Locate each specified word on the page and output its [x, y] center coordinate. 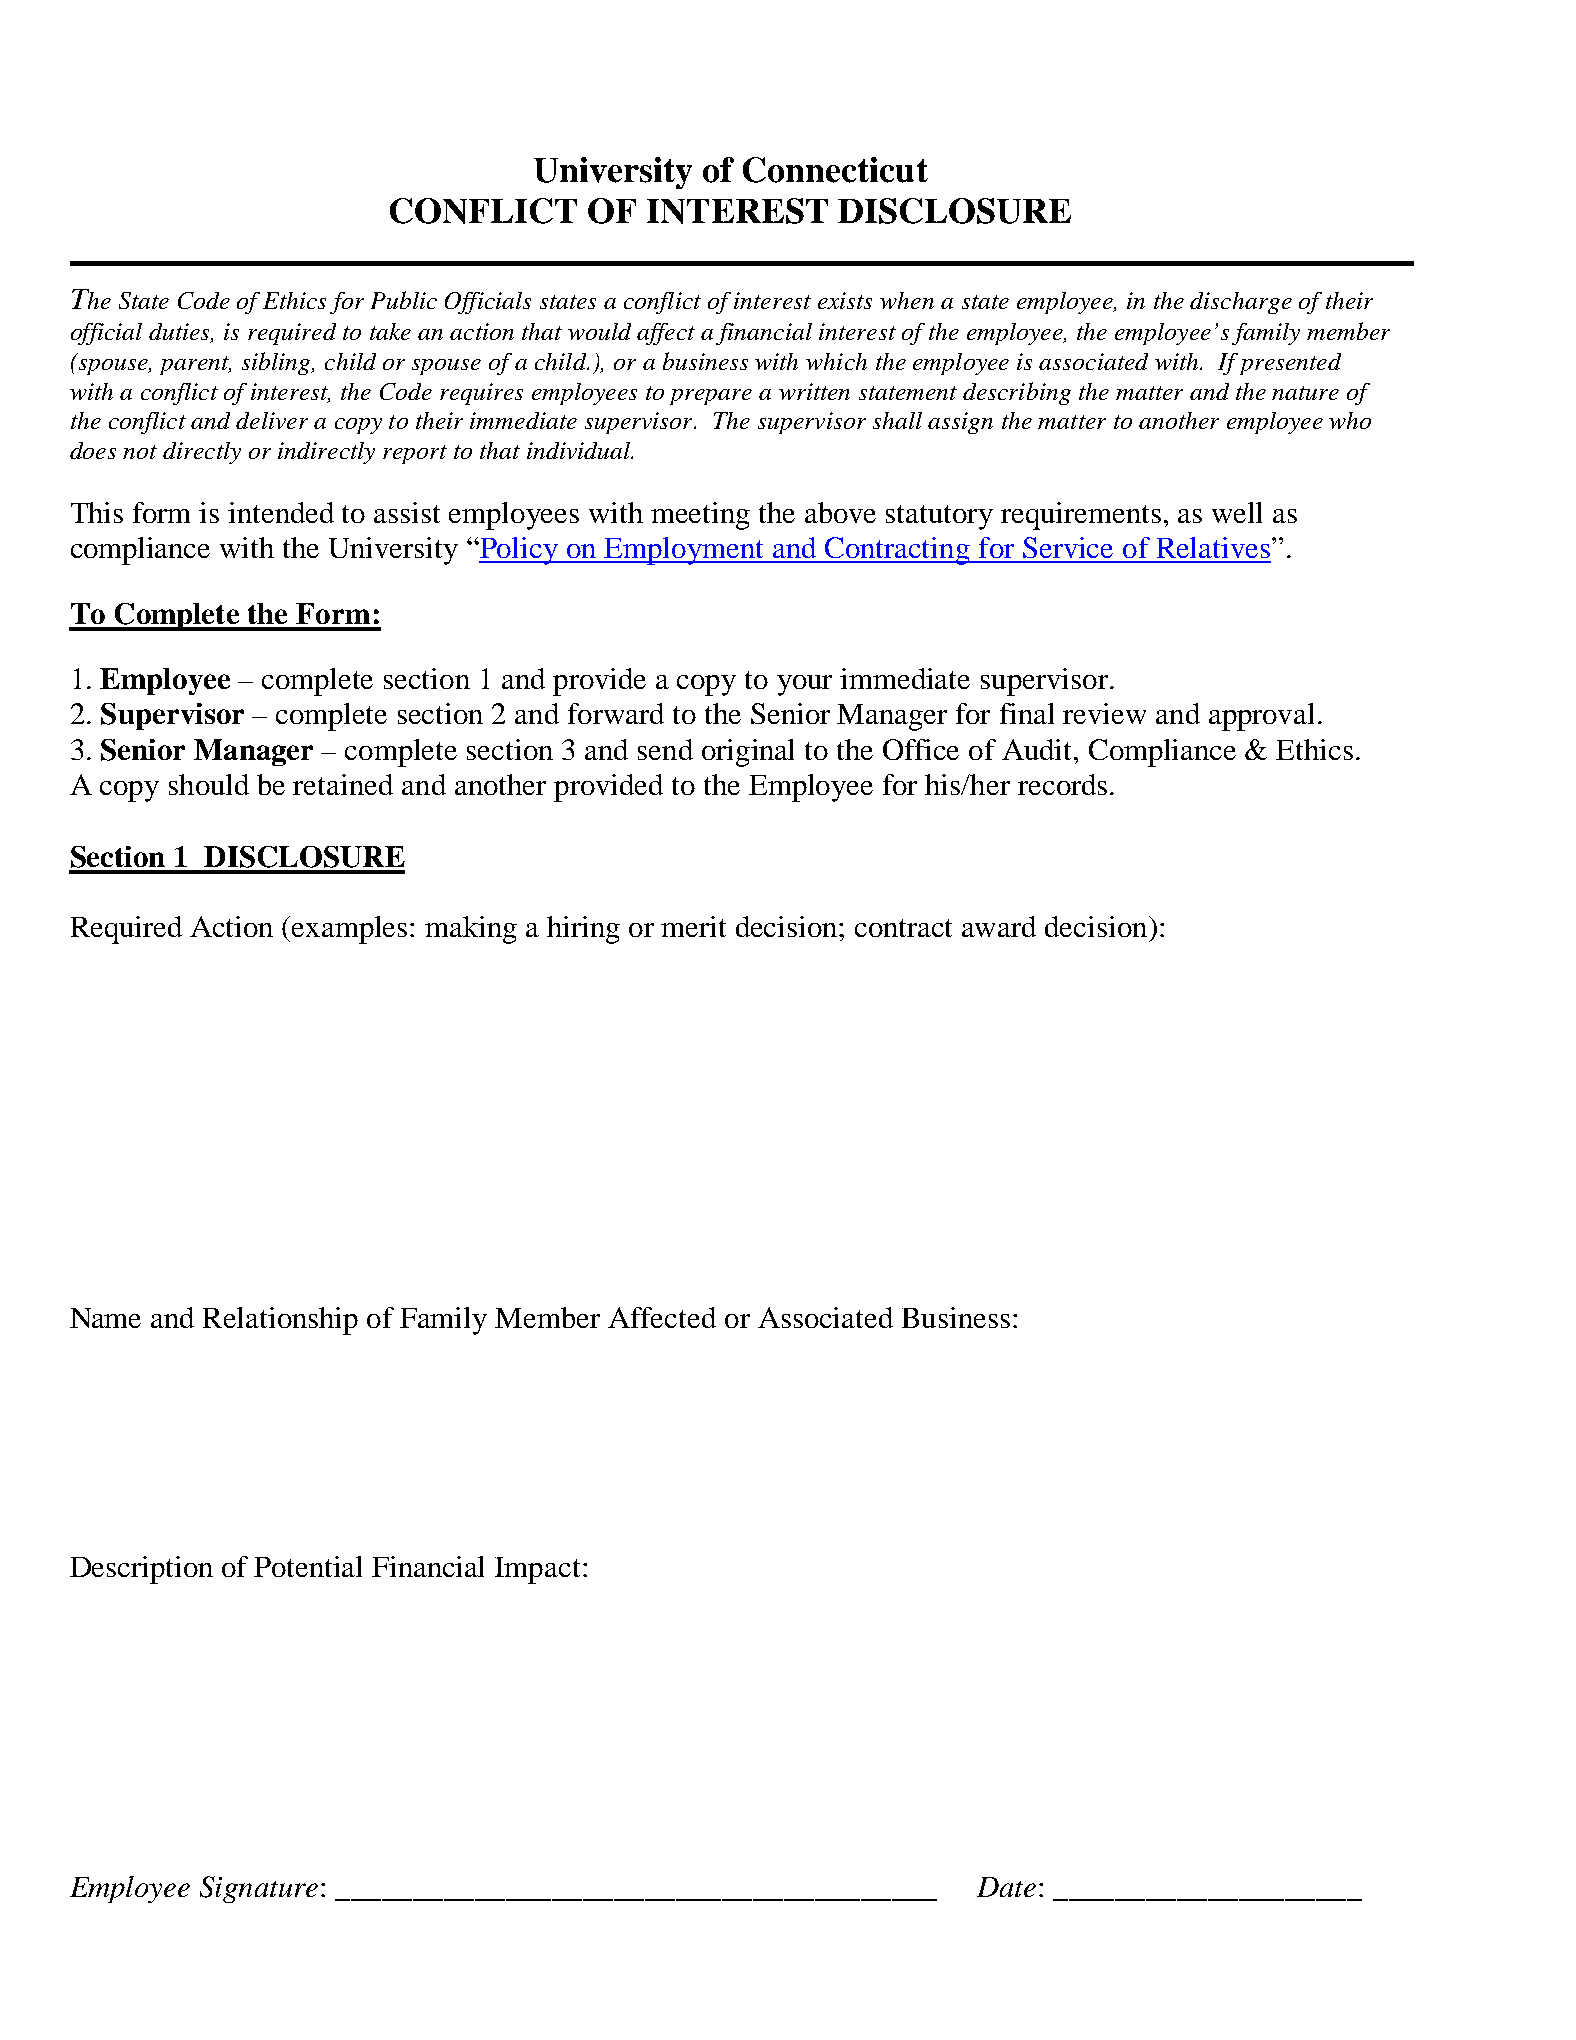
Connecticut [835, 170]
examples [349, 930]
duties [180, 333]
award [999, 926]
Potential [308, 1566]
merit [693, 926]
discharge [1241, 303]
